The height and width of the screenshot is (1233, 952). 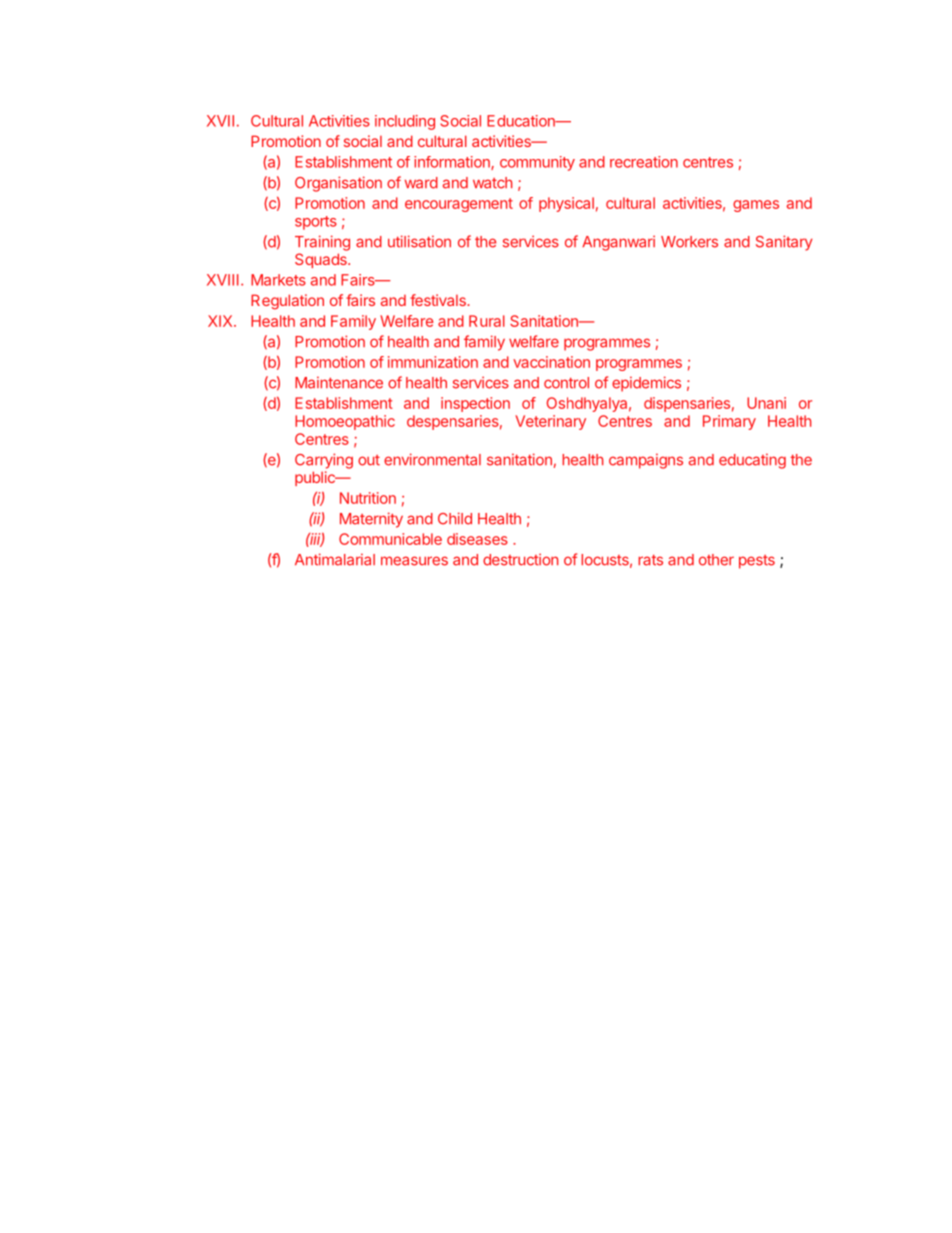 What do you see at coordinates (644, 162) in the screenshot?
I see `recreation` at bounding box center [644, 162].
